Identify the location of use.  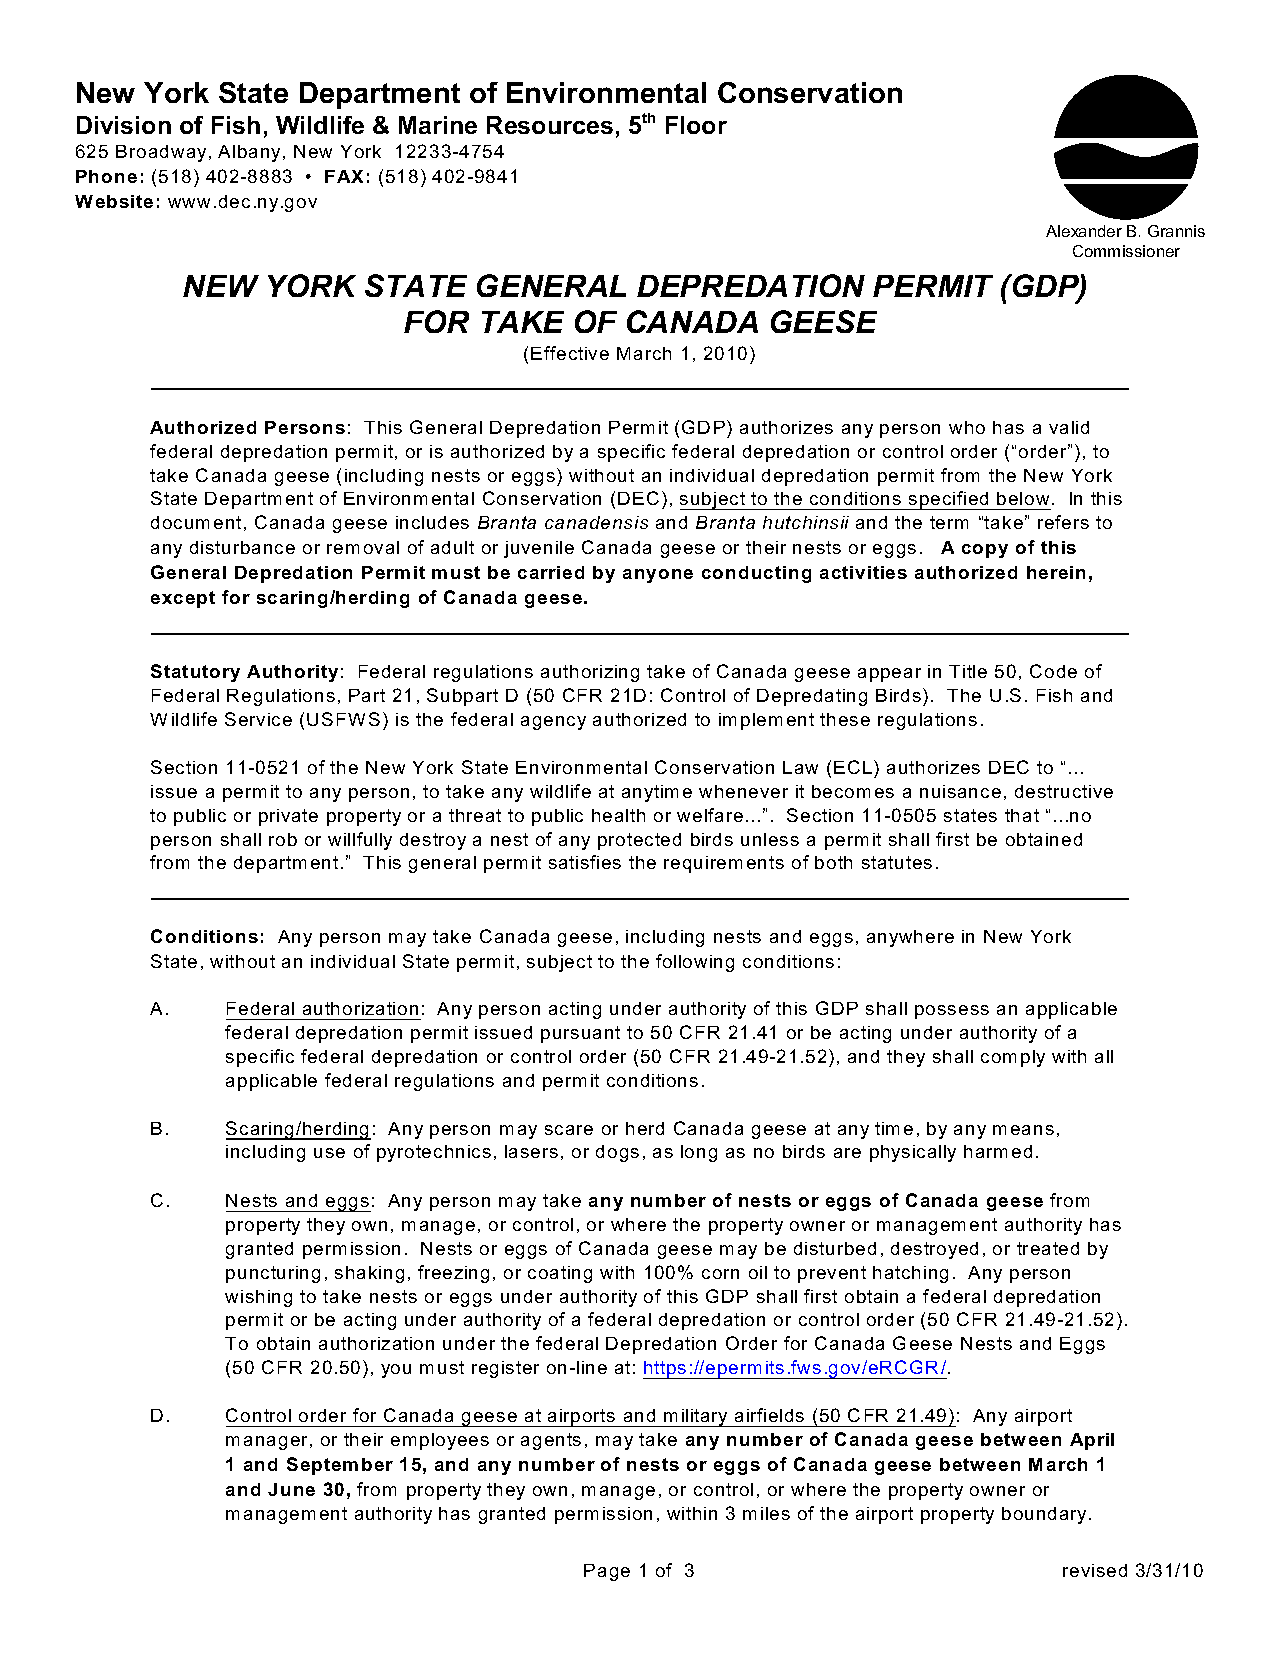
(329, 1153).
